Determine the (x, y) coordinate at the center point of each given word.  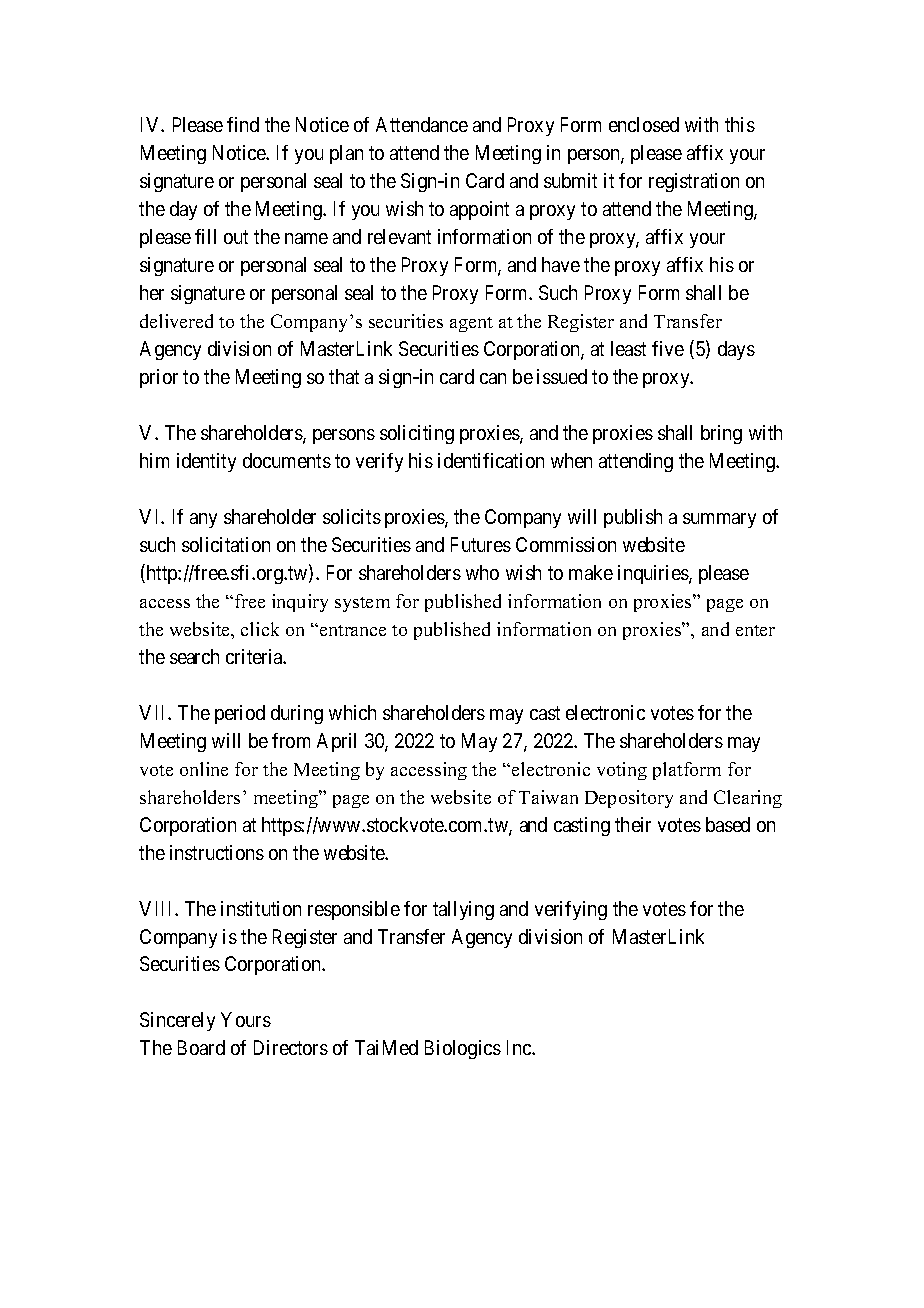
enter (755, 630)
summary (719, 520)
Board (201, 1047)
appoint (479, 210)
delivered (176, 321)
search (194, 656)
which (352, 712)
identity (206, 462)
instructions (217, 852)
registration (694, 182)
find (243, 124)
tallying (463, 910)
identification (491, 460)
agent (471, 324)
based (728, 824)
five (668, 348)
